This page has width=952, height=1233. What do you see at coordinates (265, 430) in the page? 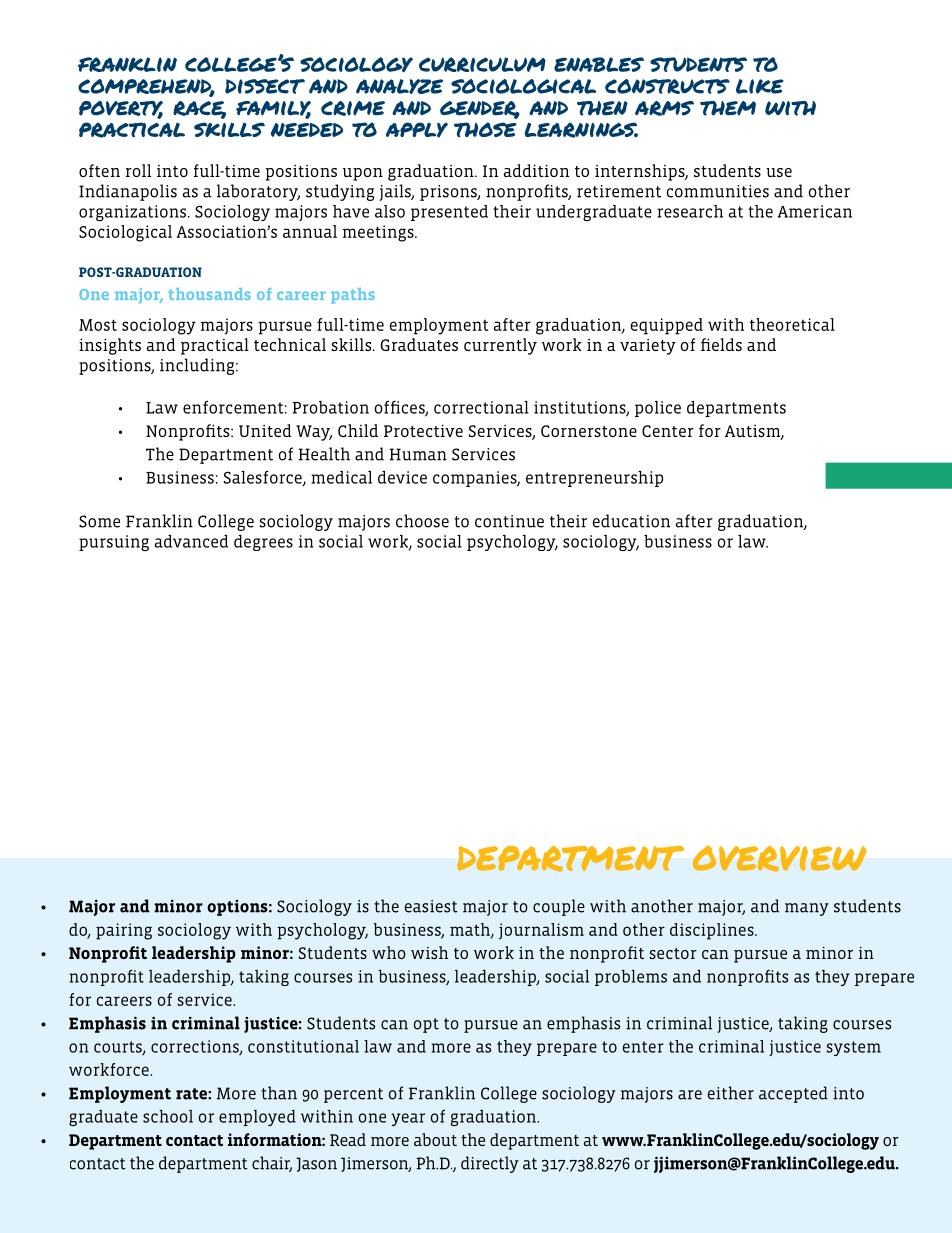
I see `United` at bounding box center [265, 430].
